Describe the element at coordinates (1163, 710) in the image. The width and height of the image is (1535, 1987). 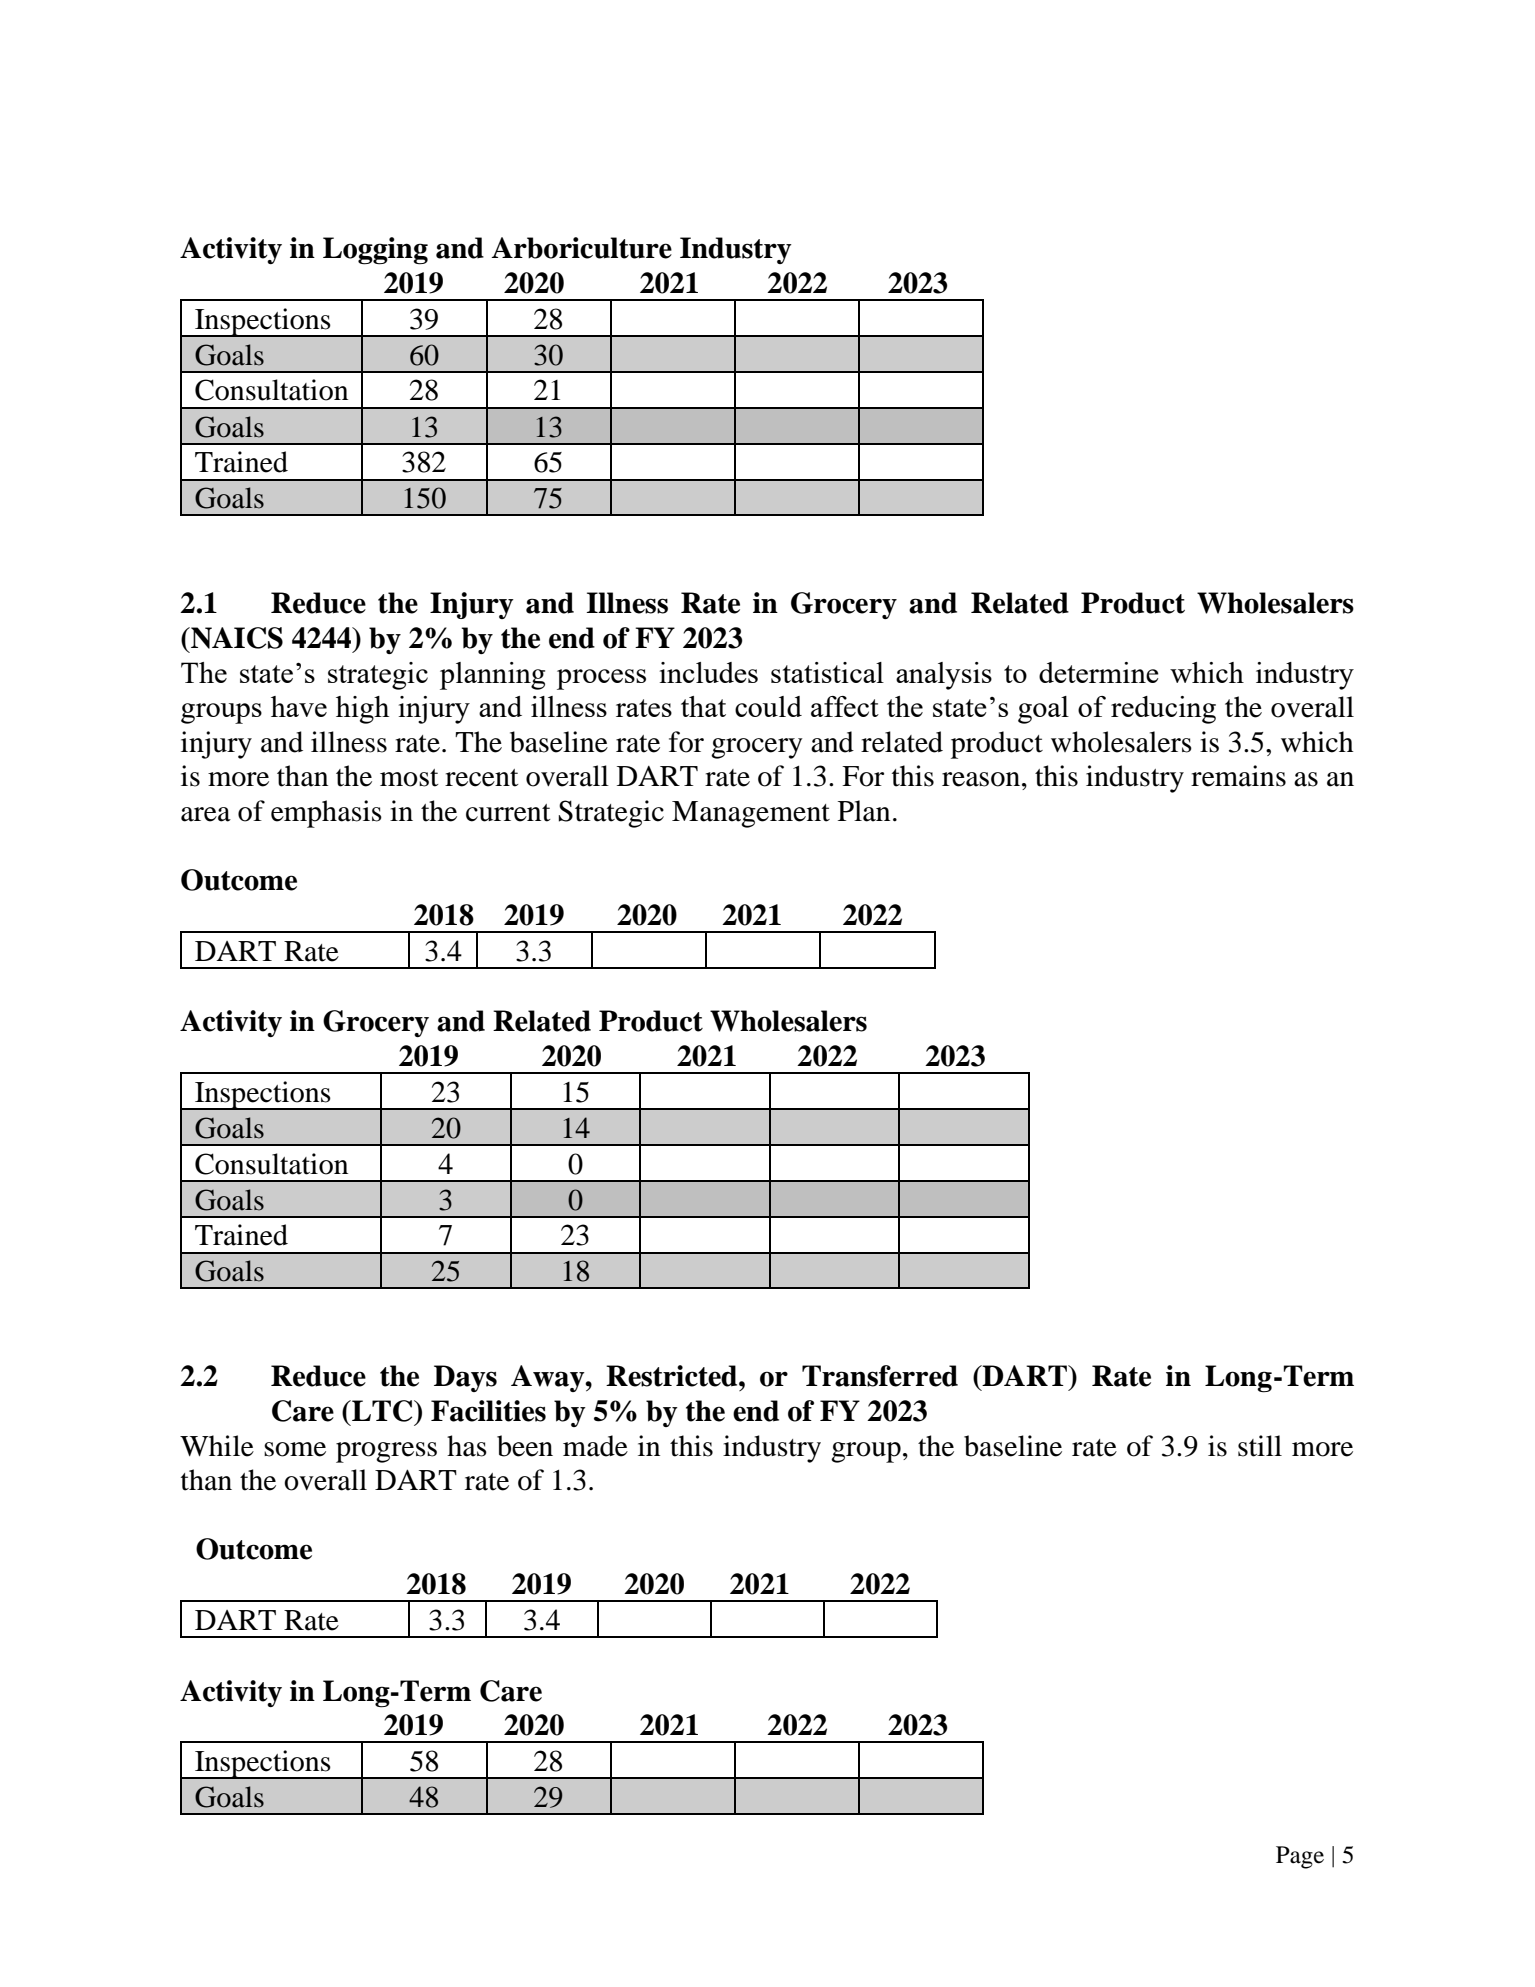
I see `reducing` at that location.
